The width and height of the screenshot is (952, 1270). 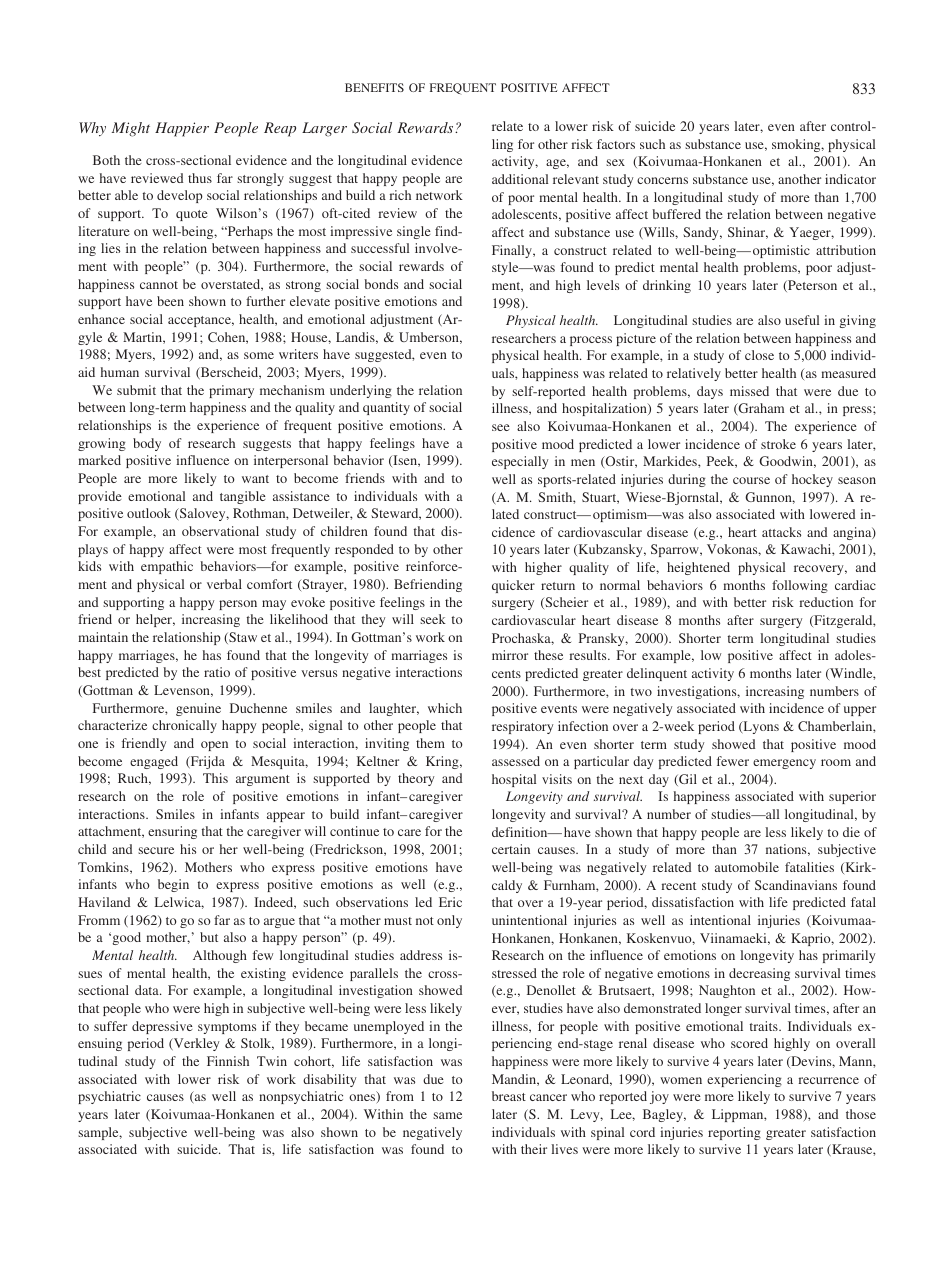 I want to click on additional, so click(x=520, y=179).
